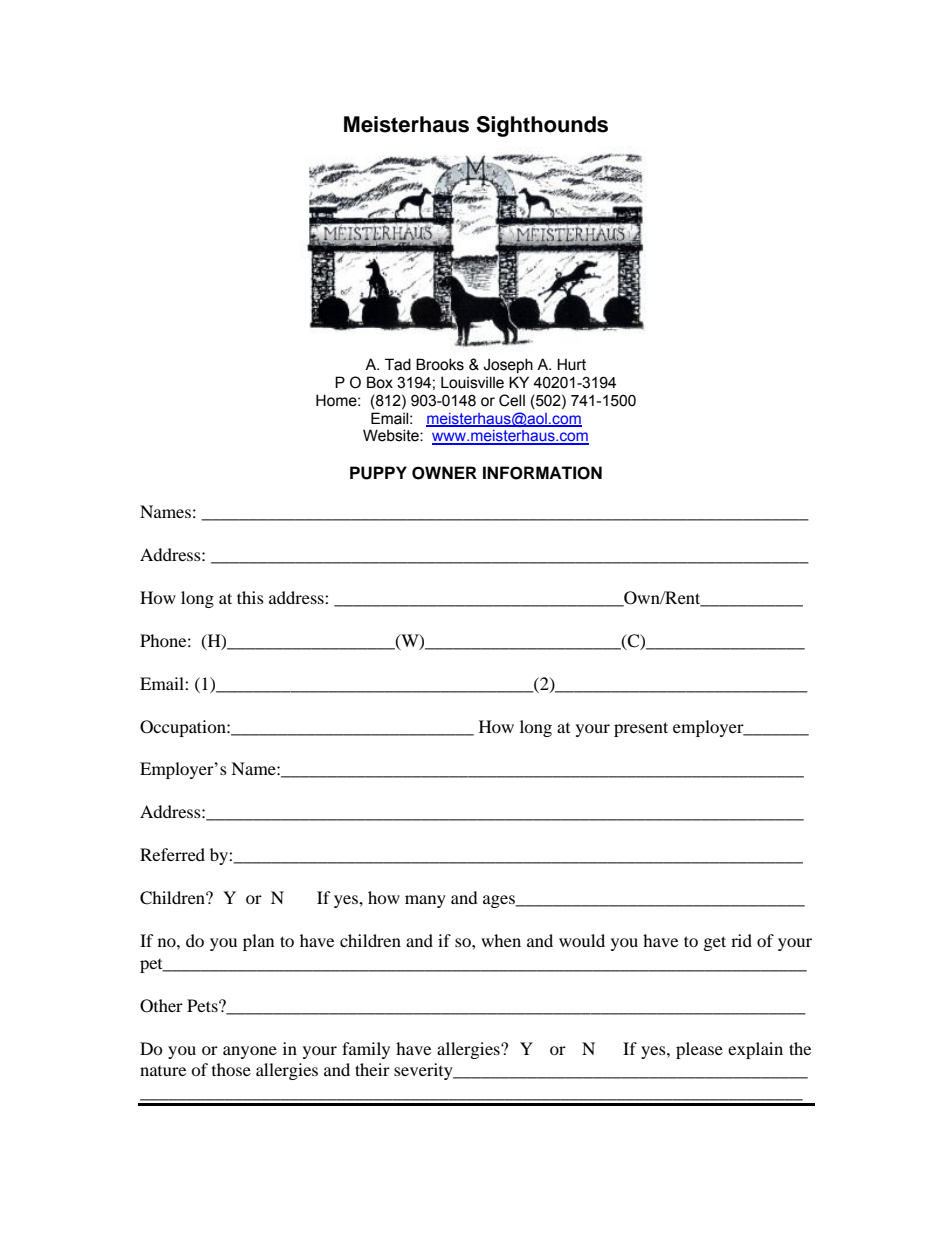 This screenshot has width=952, height=1233. I want to click on present, so click(641, 729).
